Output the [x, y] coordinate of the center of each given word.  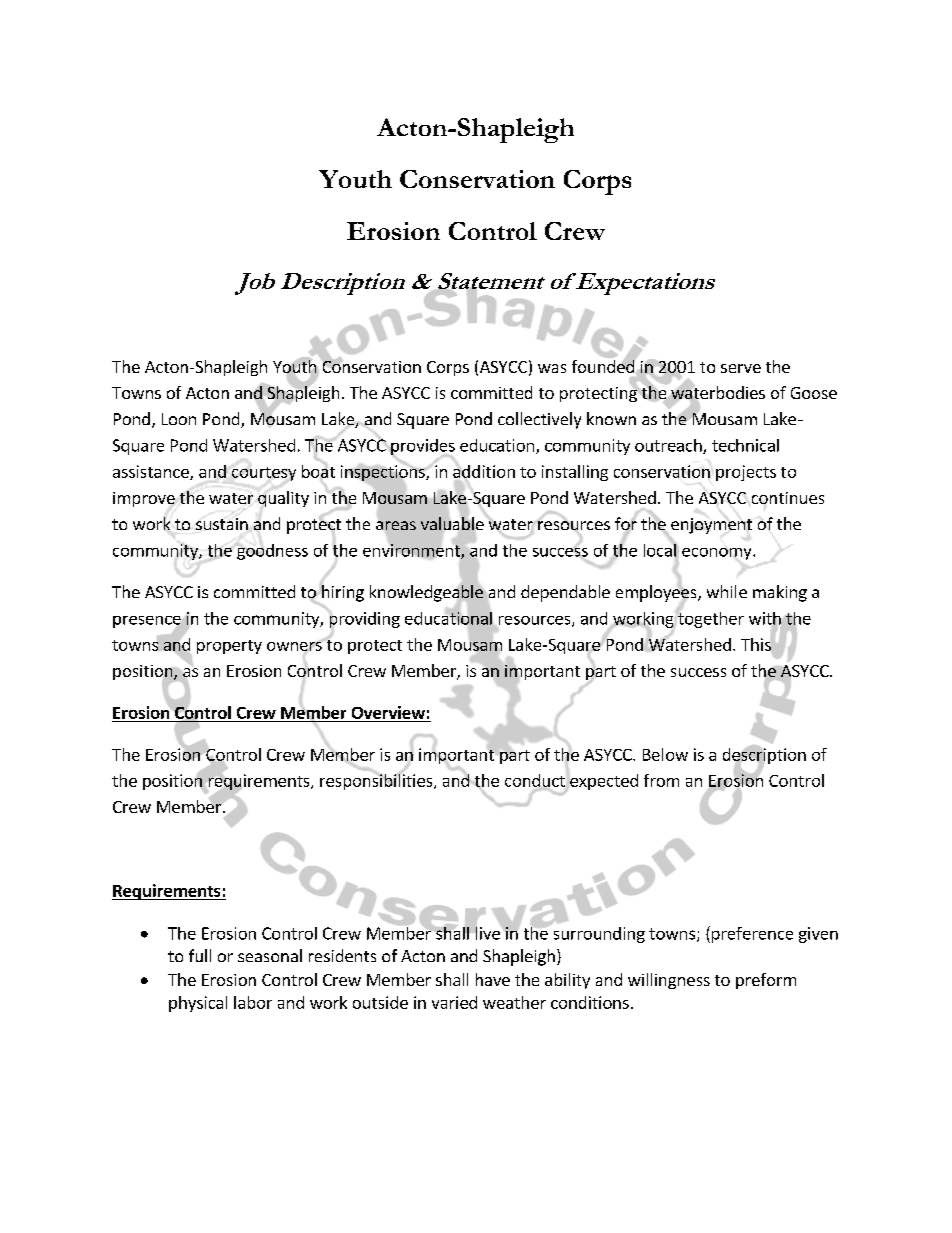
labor [253, 1002]
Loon [179, 419]
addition [484, 471]
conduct [535, 781]
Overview [388, 712]
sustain [222, 524]
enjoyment [711, 526]
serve [741, 368]
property [229, 647]
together [710, 618]
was [552, 368]
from [661, 780]
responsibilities [377, 781]
